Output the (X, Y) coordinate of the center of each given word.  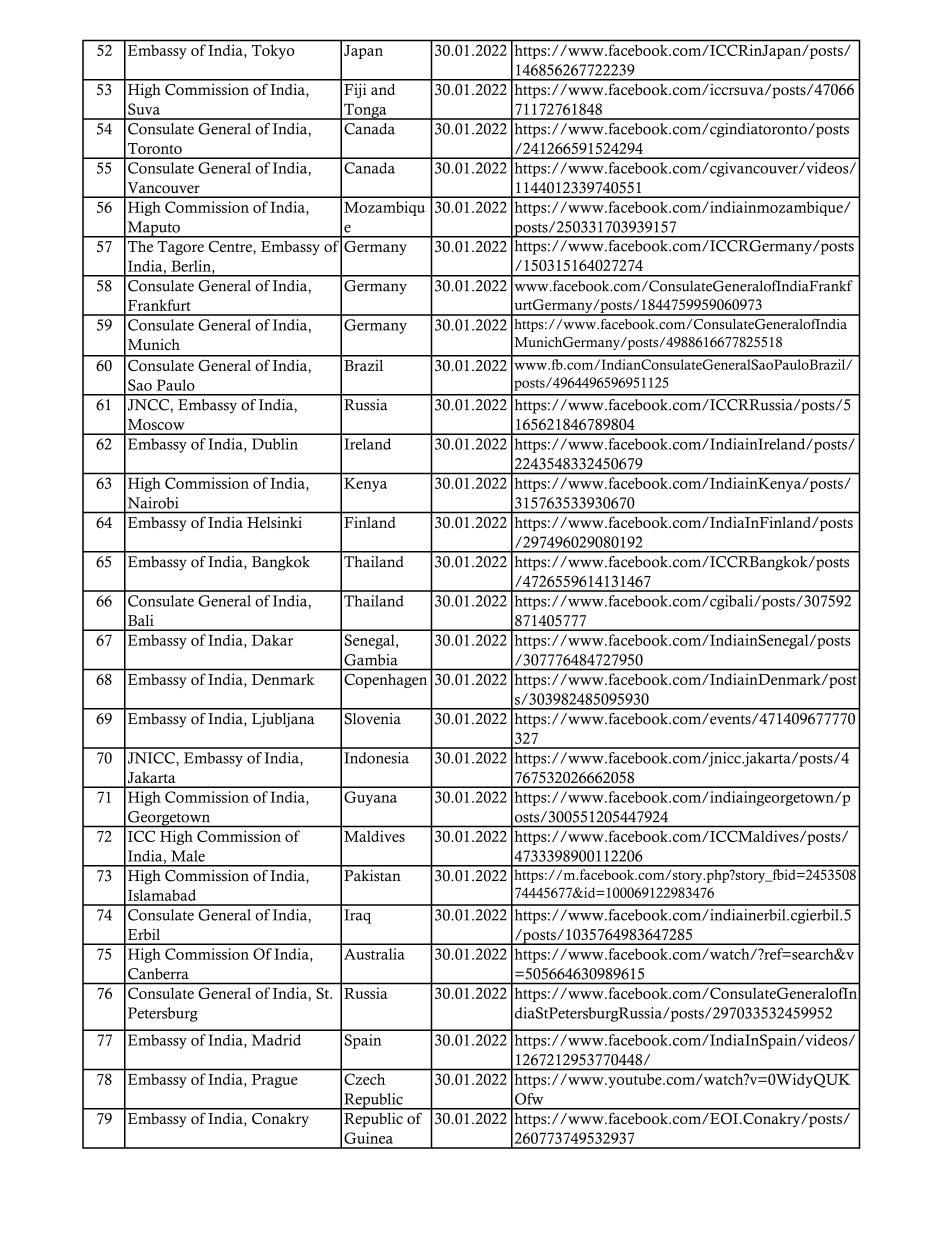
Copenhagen (385, 681)
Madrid (276, 1040)
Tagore (180, 248)
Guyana (370, 798)
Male (188, 856)
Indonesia (376, 758)
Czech (364, 1079)
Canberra (158, 974)
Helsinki (274, 522)
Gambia (371, 660)
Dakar (272, 640)
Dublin (275, 444)
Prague (274, 1081)
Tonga (365, 111)
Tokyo (273, 52)
